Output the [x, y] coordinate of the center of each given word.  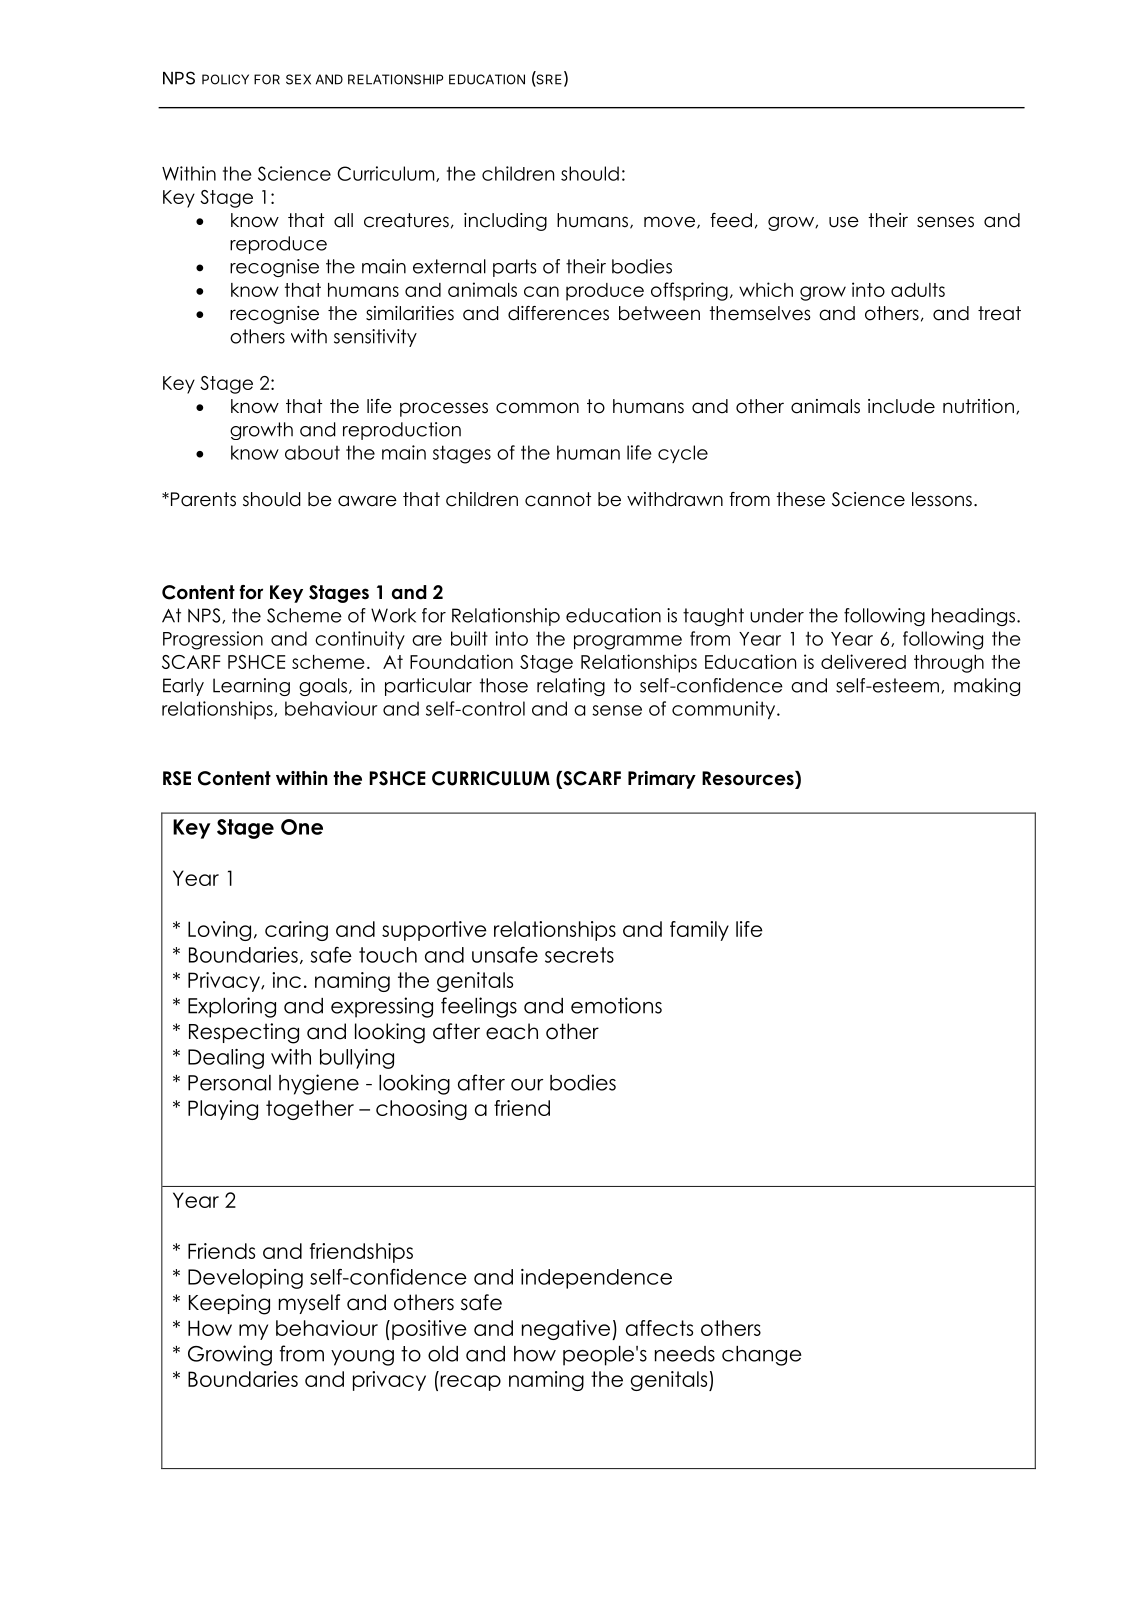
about [312, 452]
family [699, 931]
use [844, 222]
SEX [298, 79]
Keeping [229, 1304]
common [537, 408]
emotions [616, 1005]
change [762, 1356]
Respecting [244, 1033]
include [901, 406]
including [505, 222]
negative [567, 1330]
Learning [251, 687]
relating [571, 687]
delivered [863, 661]
